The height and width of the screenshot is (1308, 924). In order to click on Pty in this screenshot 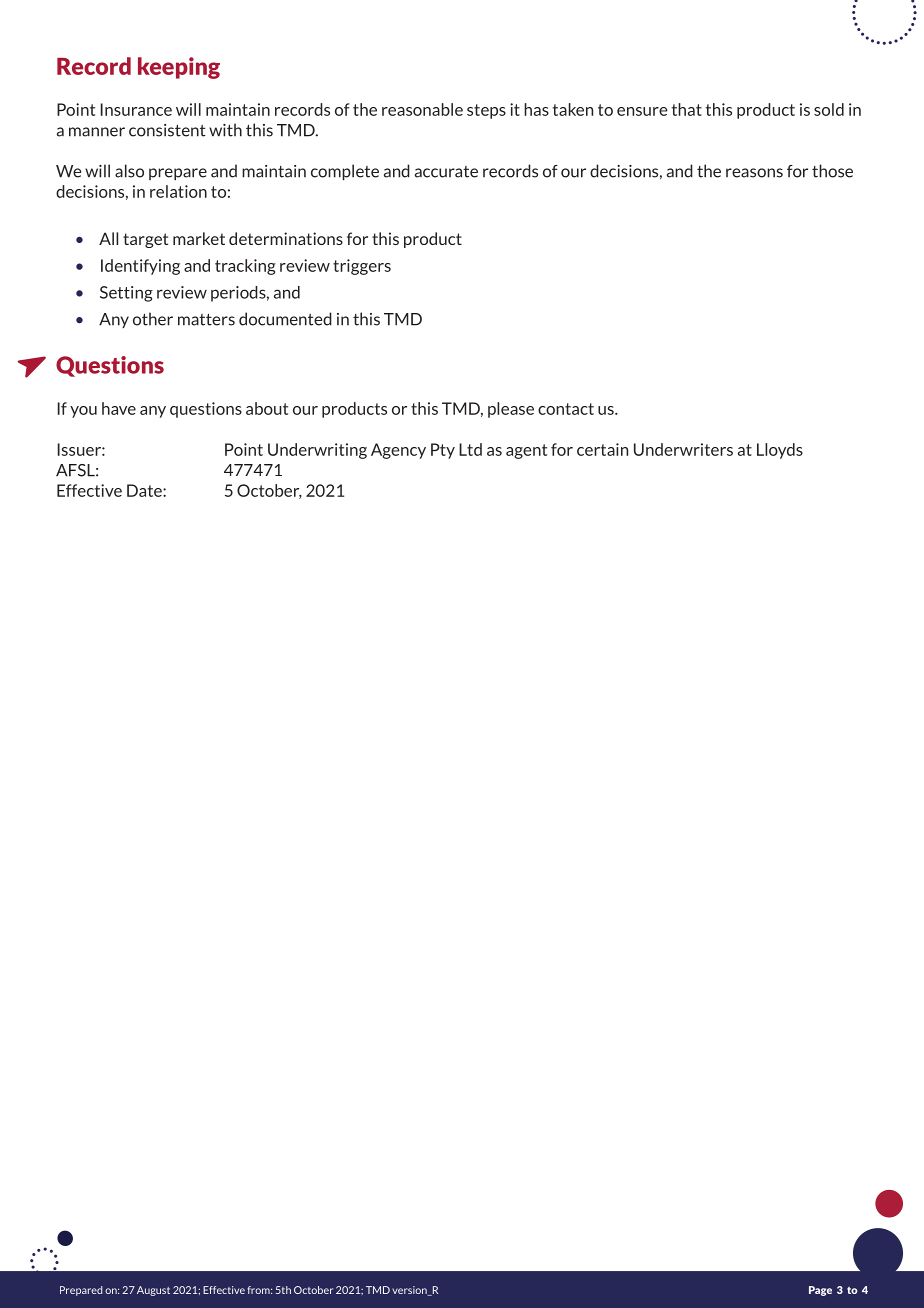, I will do `click(443, 451)`.
